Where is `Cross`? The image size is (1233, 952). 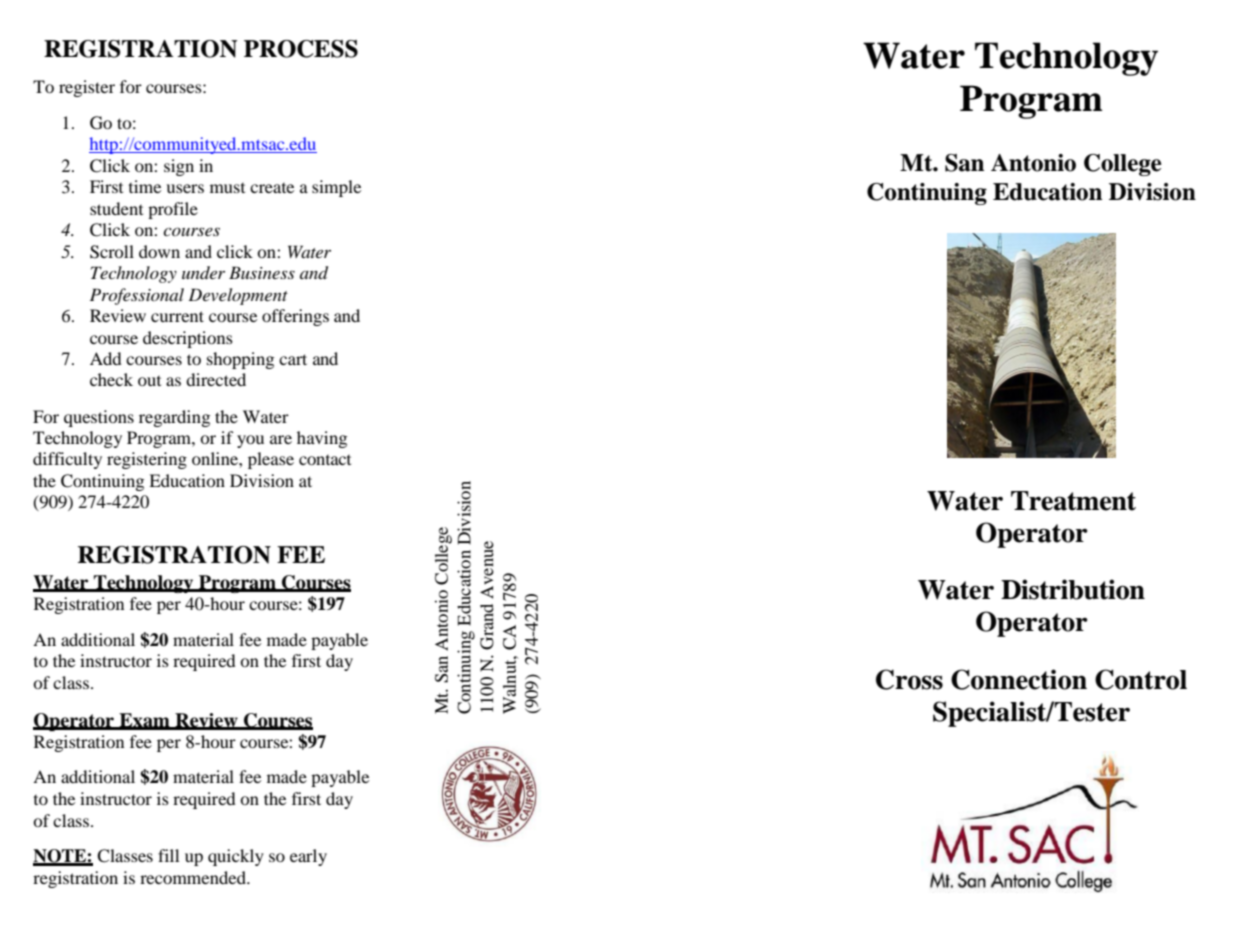 Cross is located at coordinates (909, 679).
